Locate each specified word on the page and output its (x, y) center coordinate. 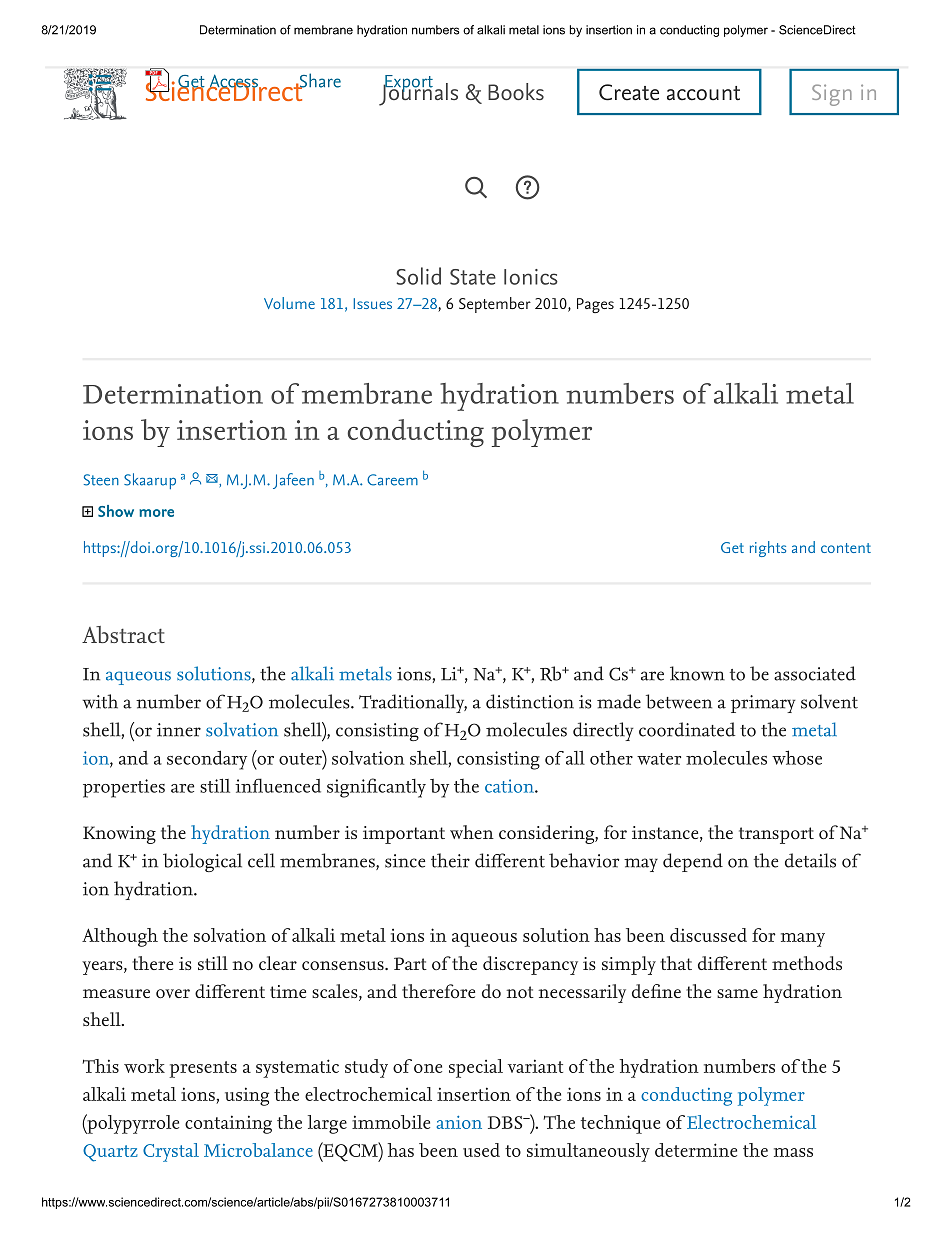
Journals (418, 93)
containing (228, 1124)
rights (768, 549)
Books (516, 91)
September (495, 305)
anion (459, 1122)
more (156, 513)
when (472, 832)
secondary (207, 760)
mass (793, 1152)
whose (797, 757)
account (703, 93)
